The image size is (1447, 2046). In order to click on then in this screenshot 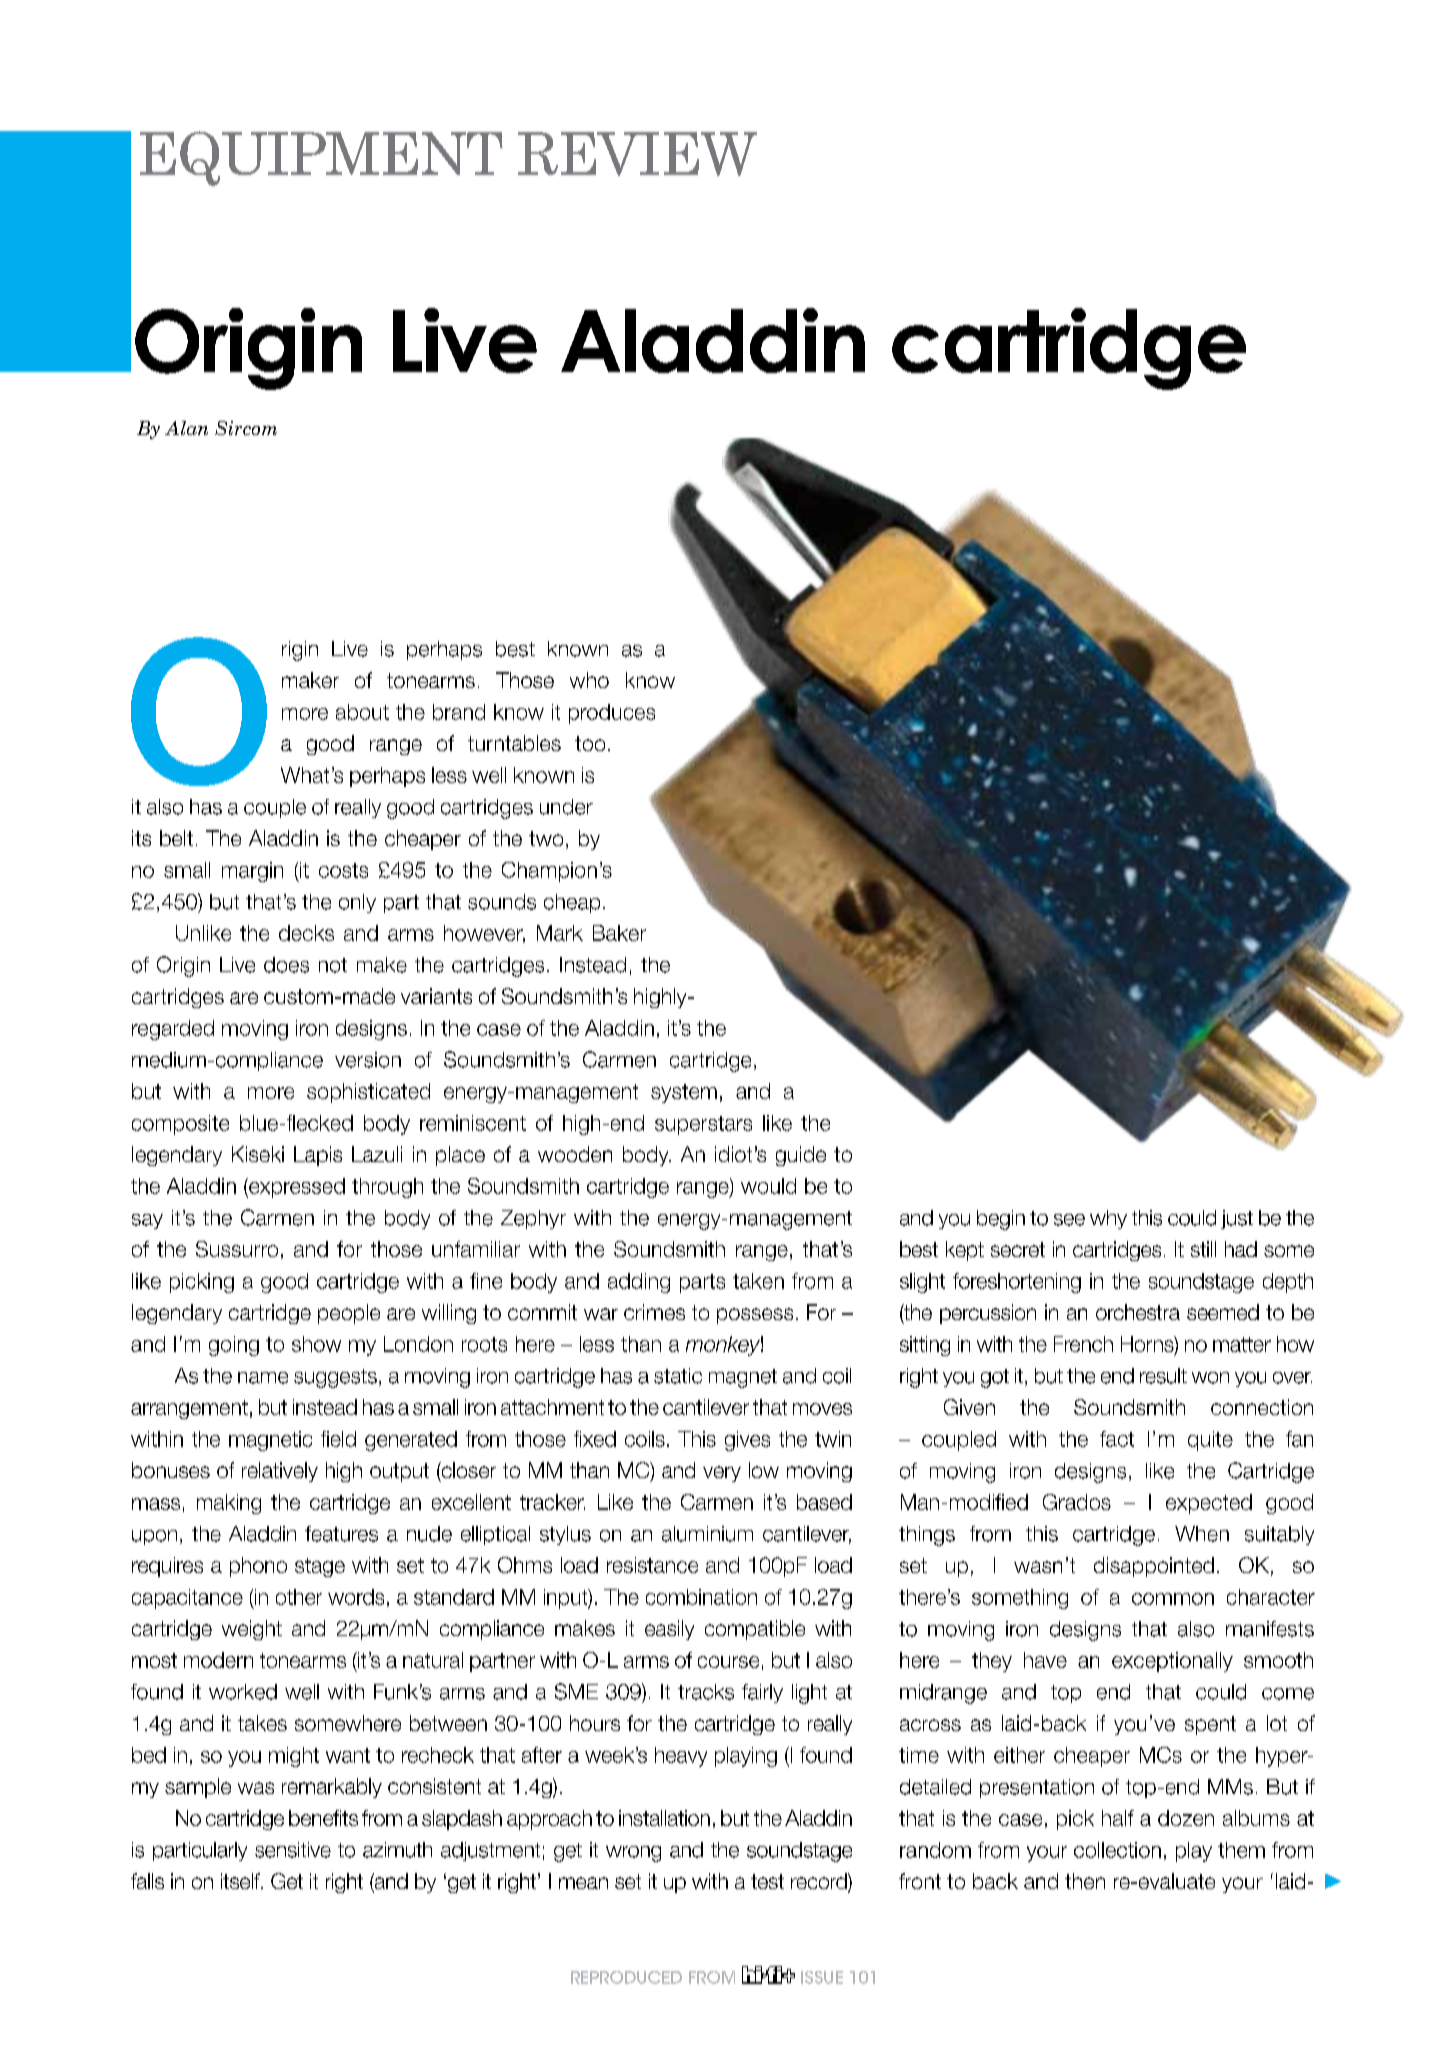, I will do `click(1085, 1881)`.
